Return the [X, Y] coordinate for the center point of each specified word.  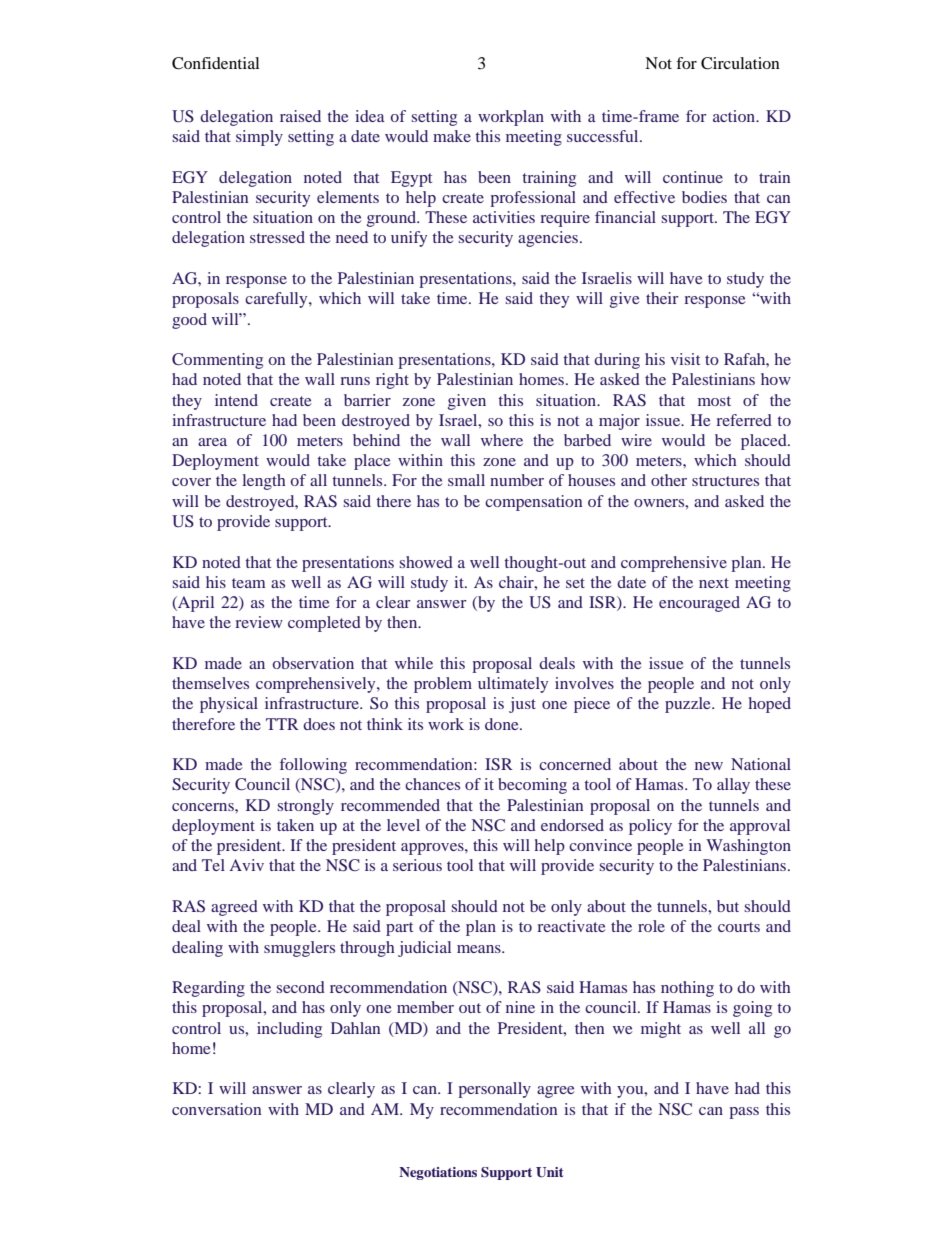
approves [433, 849]
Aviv [247, 865]
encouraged [699, 604]
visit [685, 359]
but [728, 906]
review [259, 622]
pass [744, 1113]
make [452, 136]
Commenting [217, 361]
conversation [216, 1109]
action [735, 116]
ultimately [513, 685]
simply [259, 138]
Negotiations [438, 1173]
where [502, 440]
